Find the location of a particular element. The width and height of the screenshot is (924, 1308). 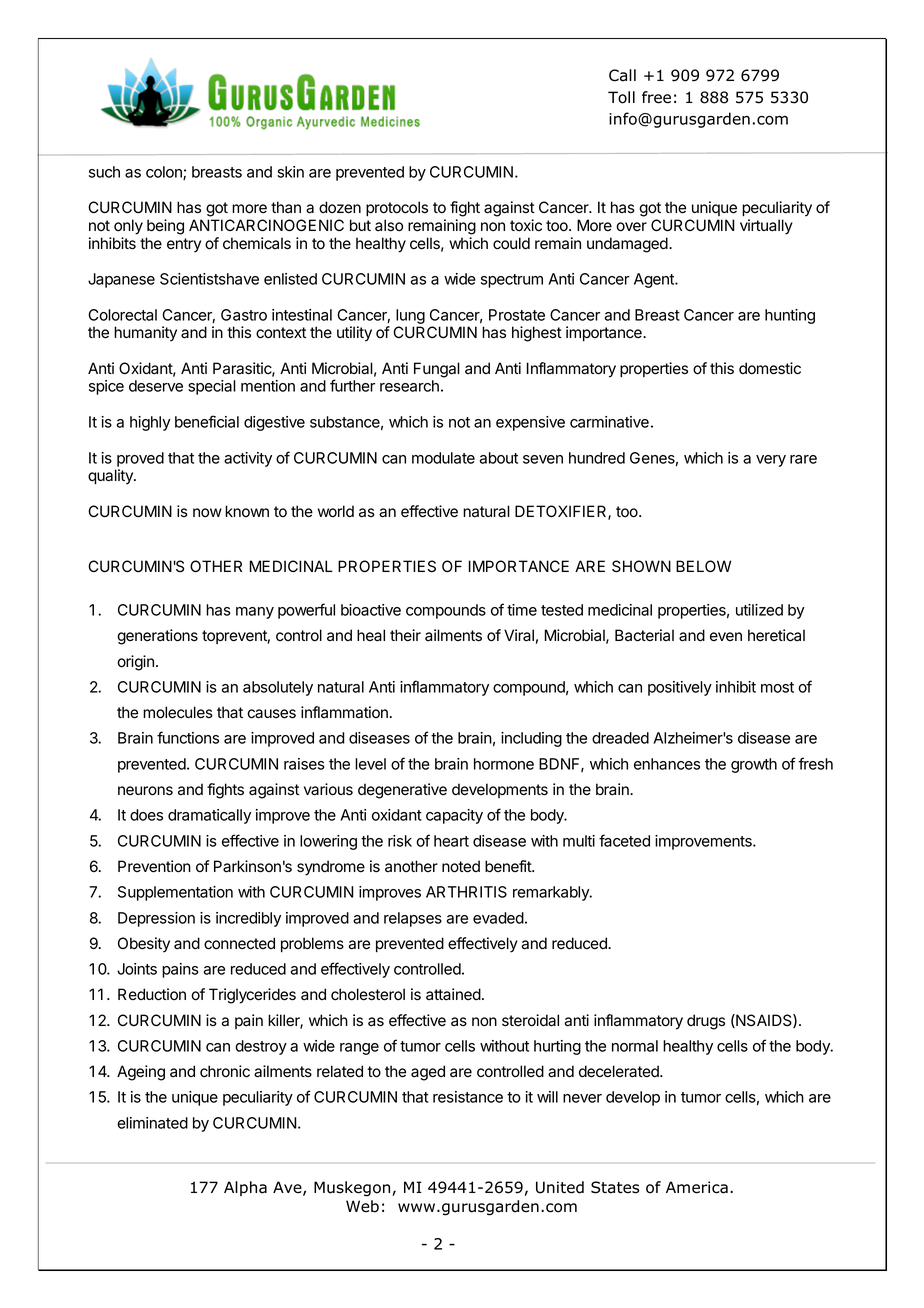

free is located at coordinates (656, 97).
